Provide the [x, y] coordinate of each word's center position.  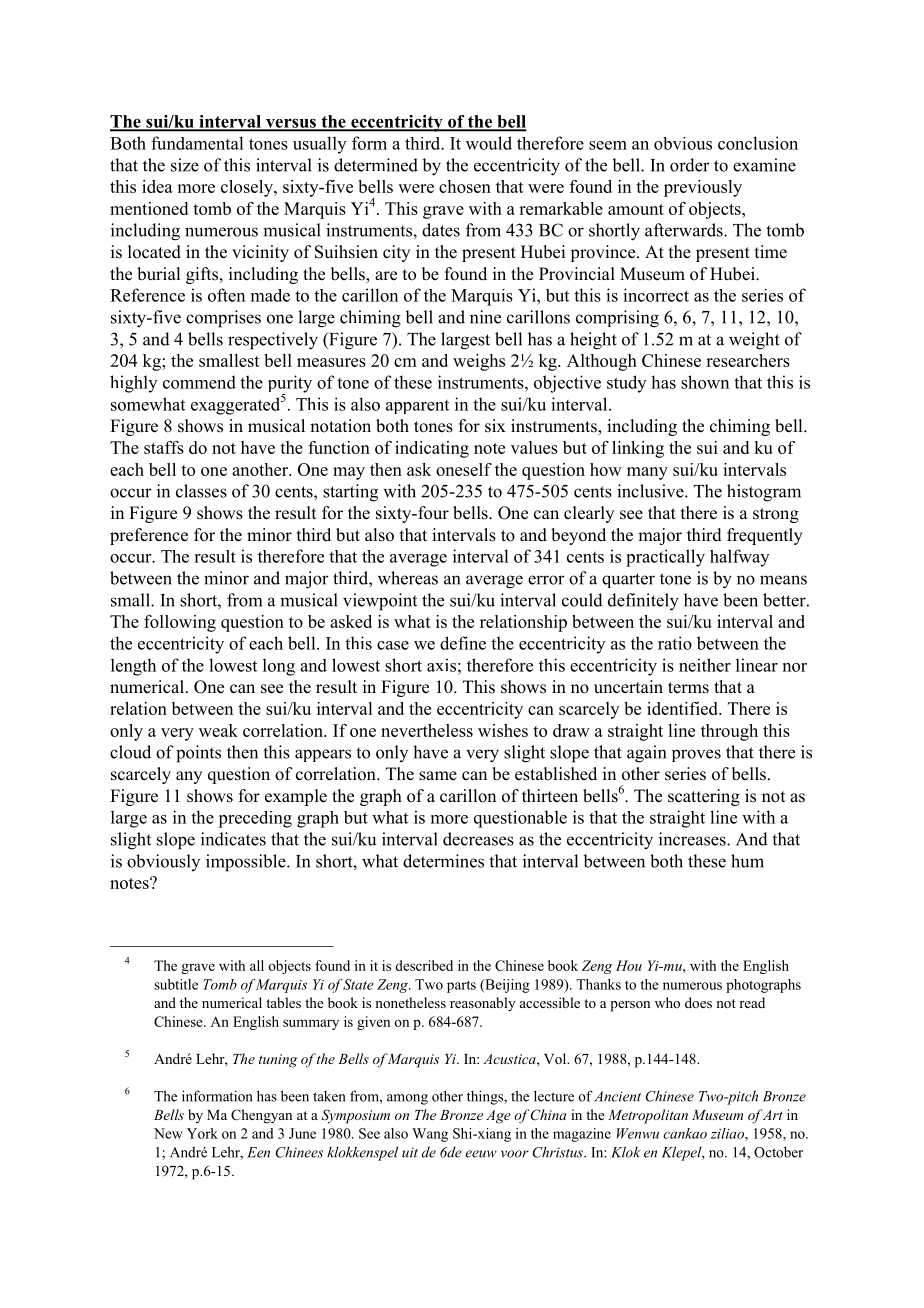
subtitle [176, 984]
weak [218, 730]
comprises [223, 319]
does [698, 1002]
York [202, 1133]
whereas [408, 578]
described [424, 965]
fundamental [197, 143]
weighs [479, 362]
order [690, 165]
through [729, 732]
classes [201, 491]
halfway [739, 558]
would [489, 143]
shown [705, 382]
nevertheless [427, 730]
